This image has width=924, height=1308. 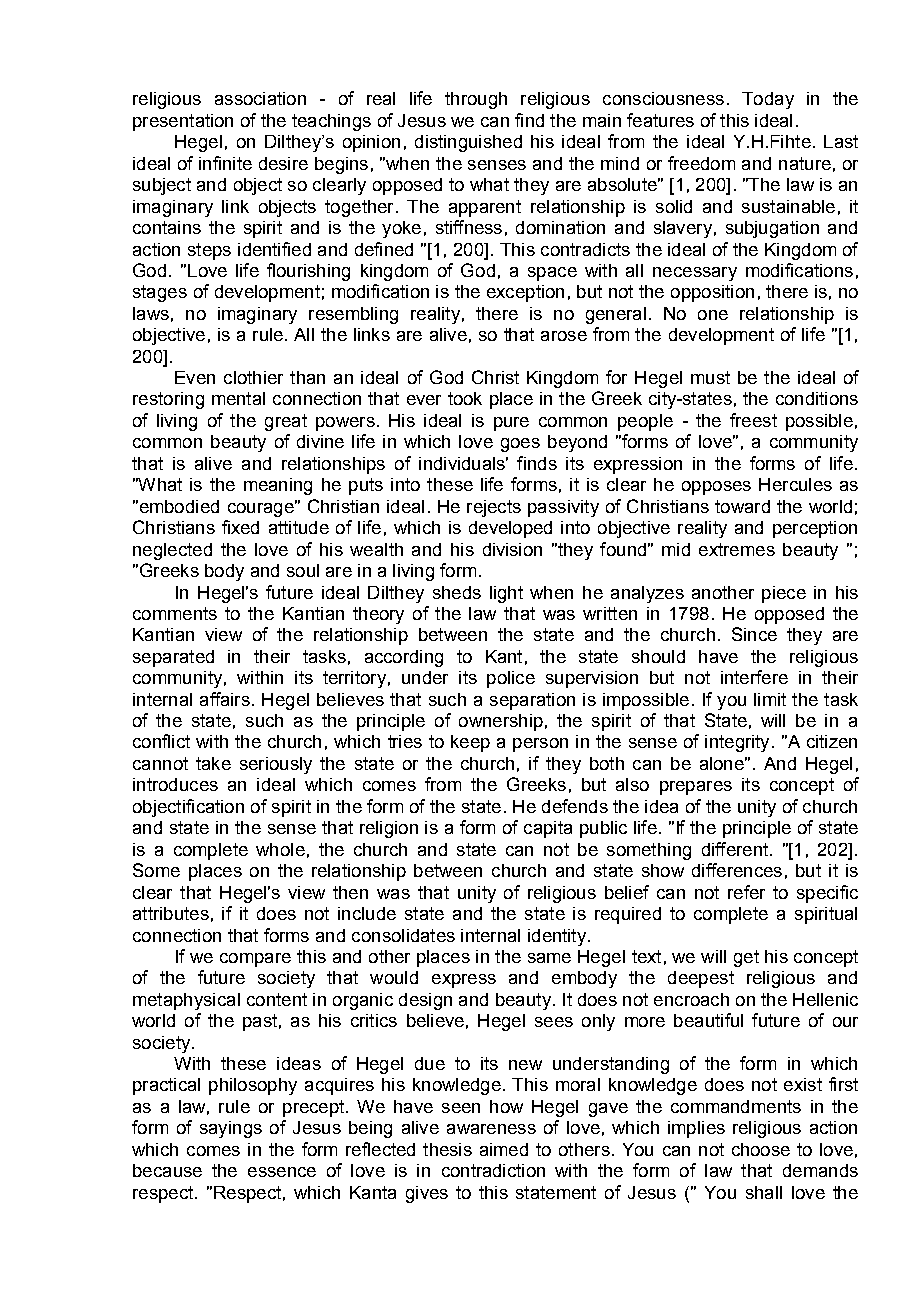 I want to click on different, so click(x=735, y=849).
